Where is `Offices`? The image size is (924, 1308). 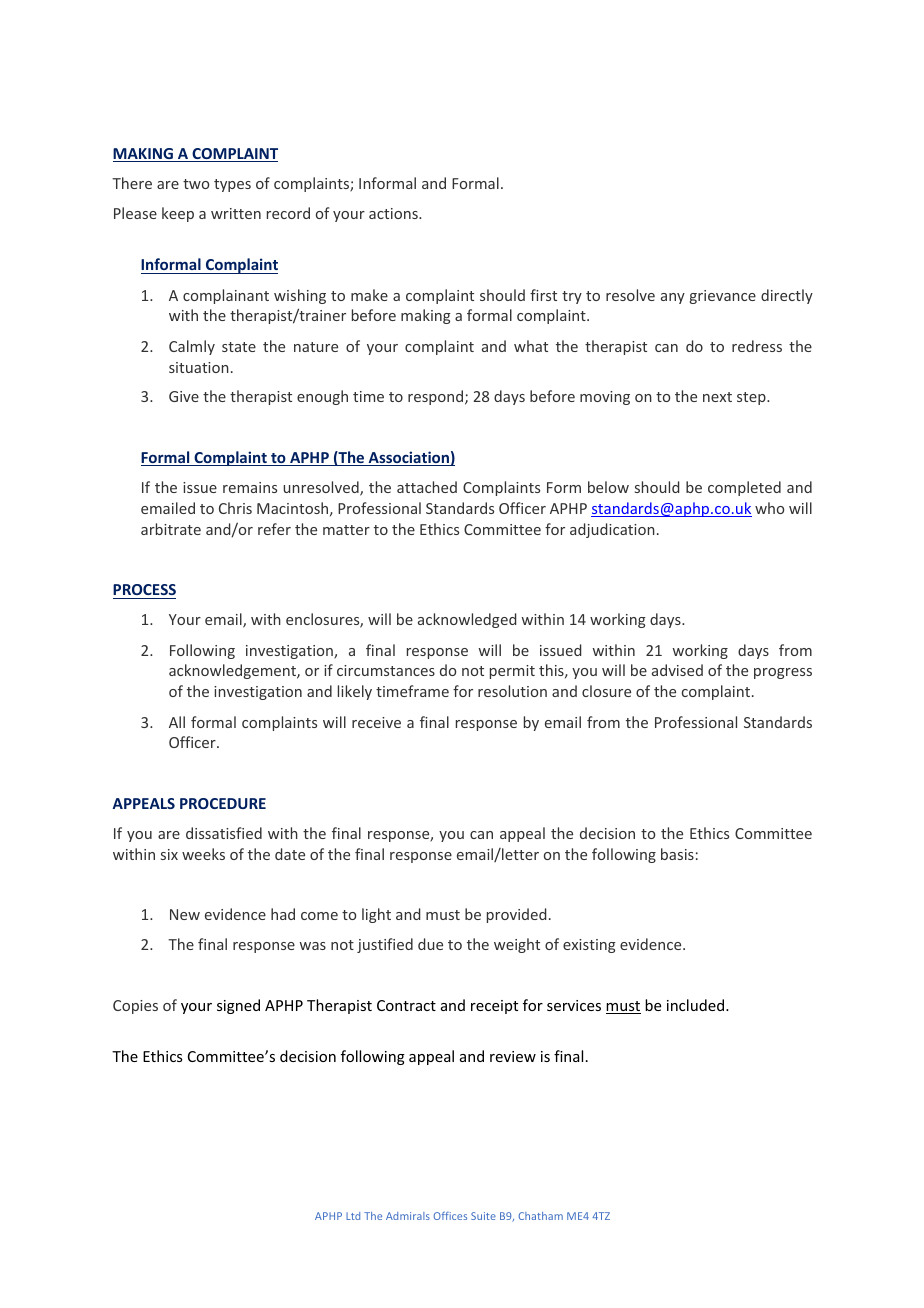
Offices is located at coordinates (450, 1216).
